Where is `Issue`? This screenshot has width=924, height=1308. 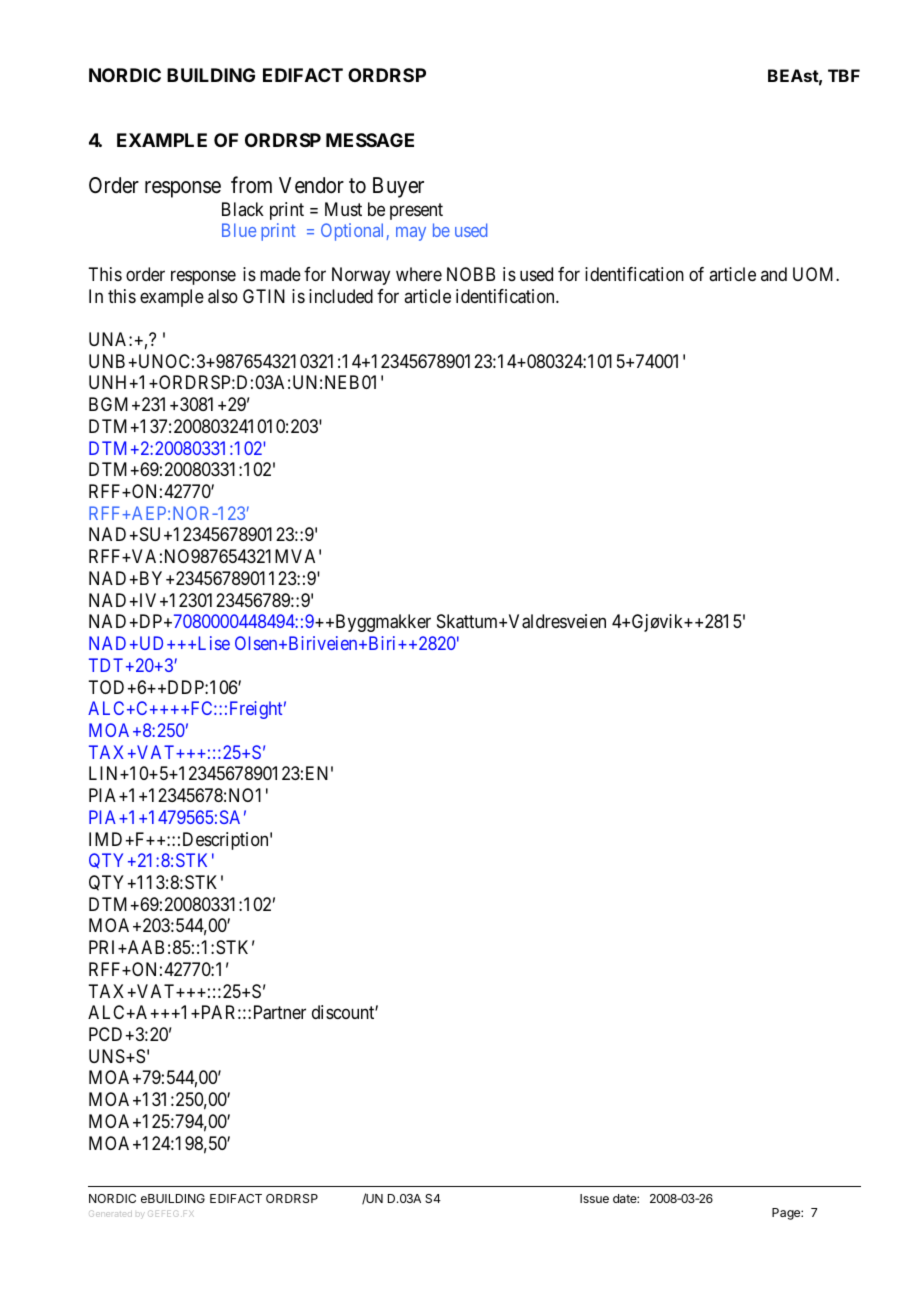
Issue is located at coordinates (594, 1198).
